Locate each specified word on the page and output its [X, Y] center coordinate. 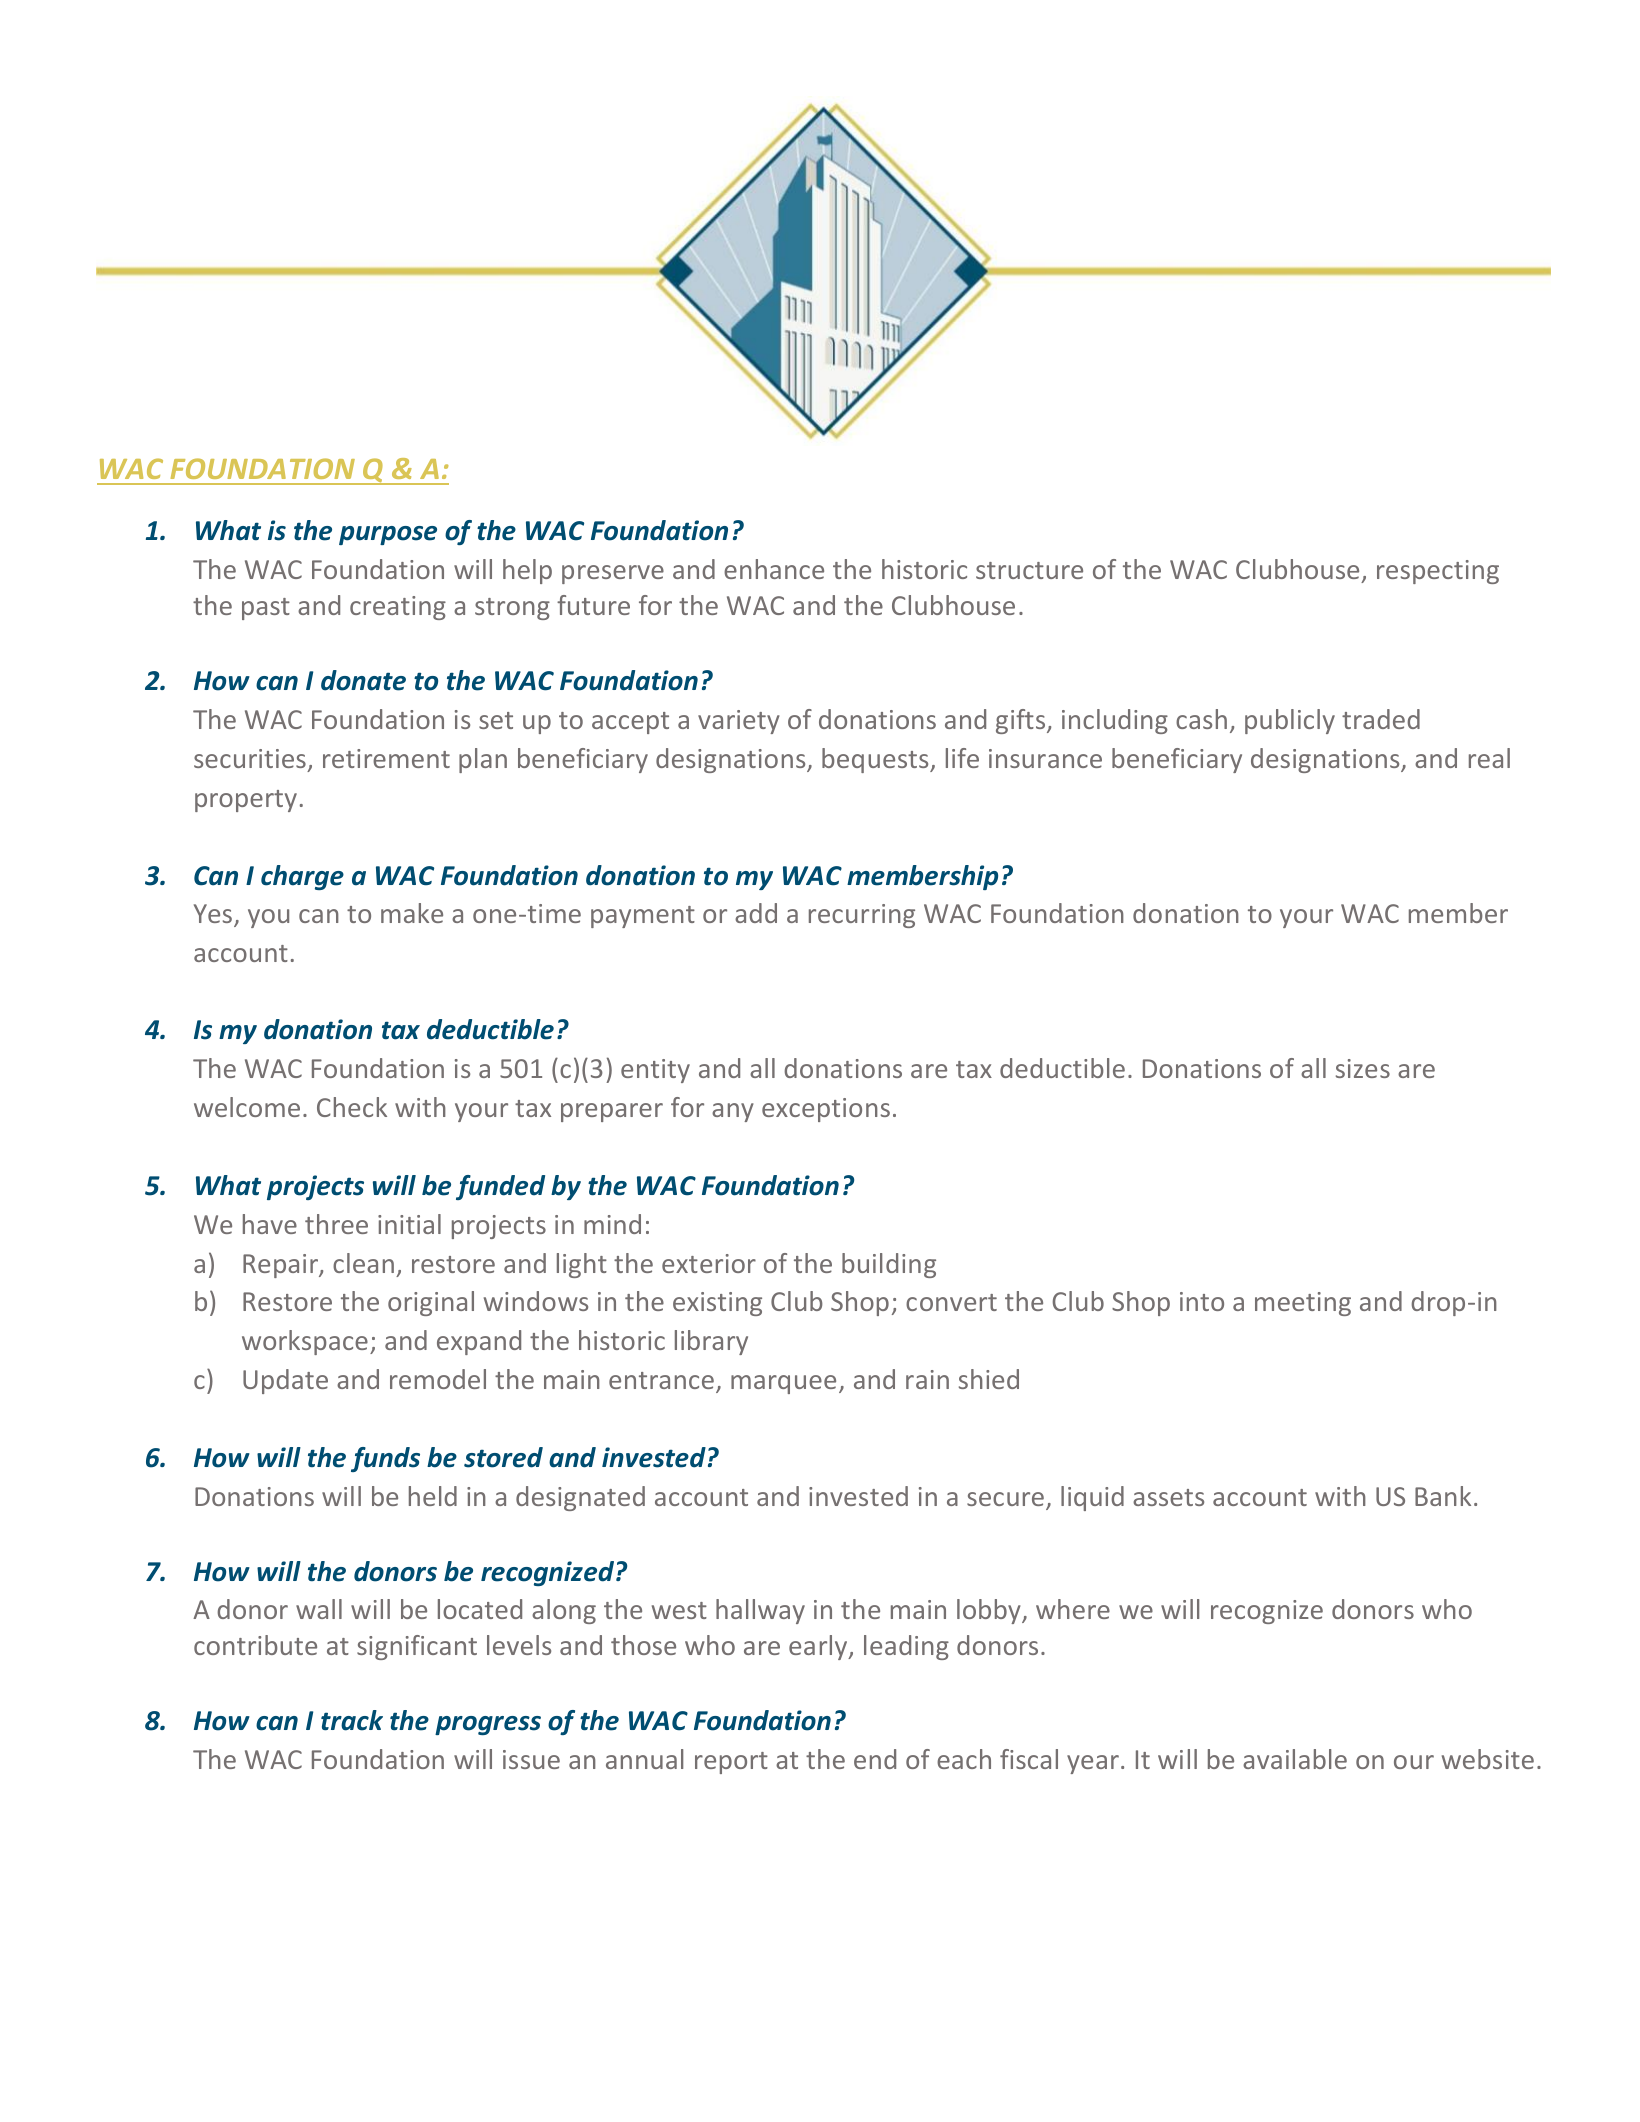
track [352, 1720]
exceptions [826, 1110]
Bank [1443, 1496]
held [433, 1496]
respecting [1438, 572]
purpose [388, 535]
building [889, 1265]
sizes [1363, 1068]
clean [363, 1263]
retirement [386, 758]
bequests [876, 760]
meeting [1303, 1304]
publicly [1290, 721]
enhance [774, 569]
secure [1005, 1499]
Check [352, 1107]
